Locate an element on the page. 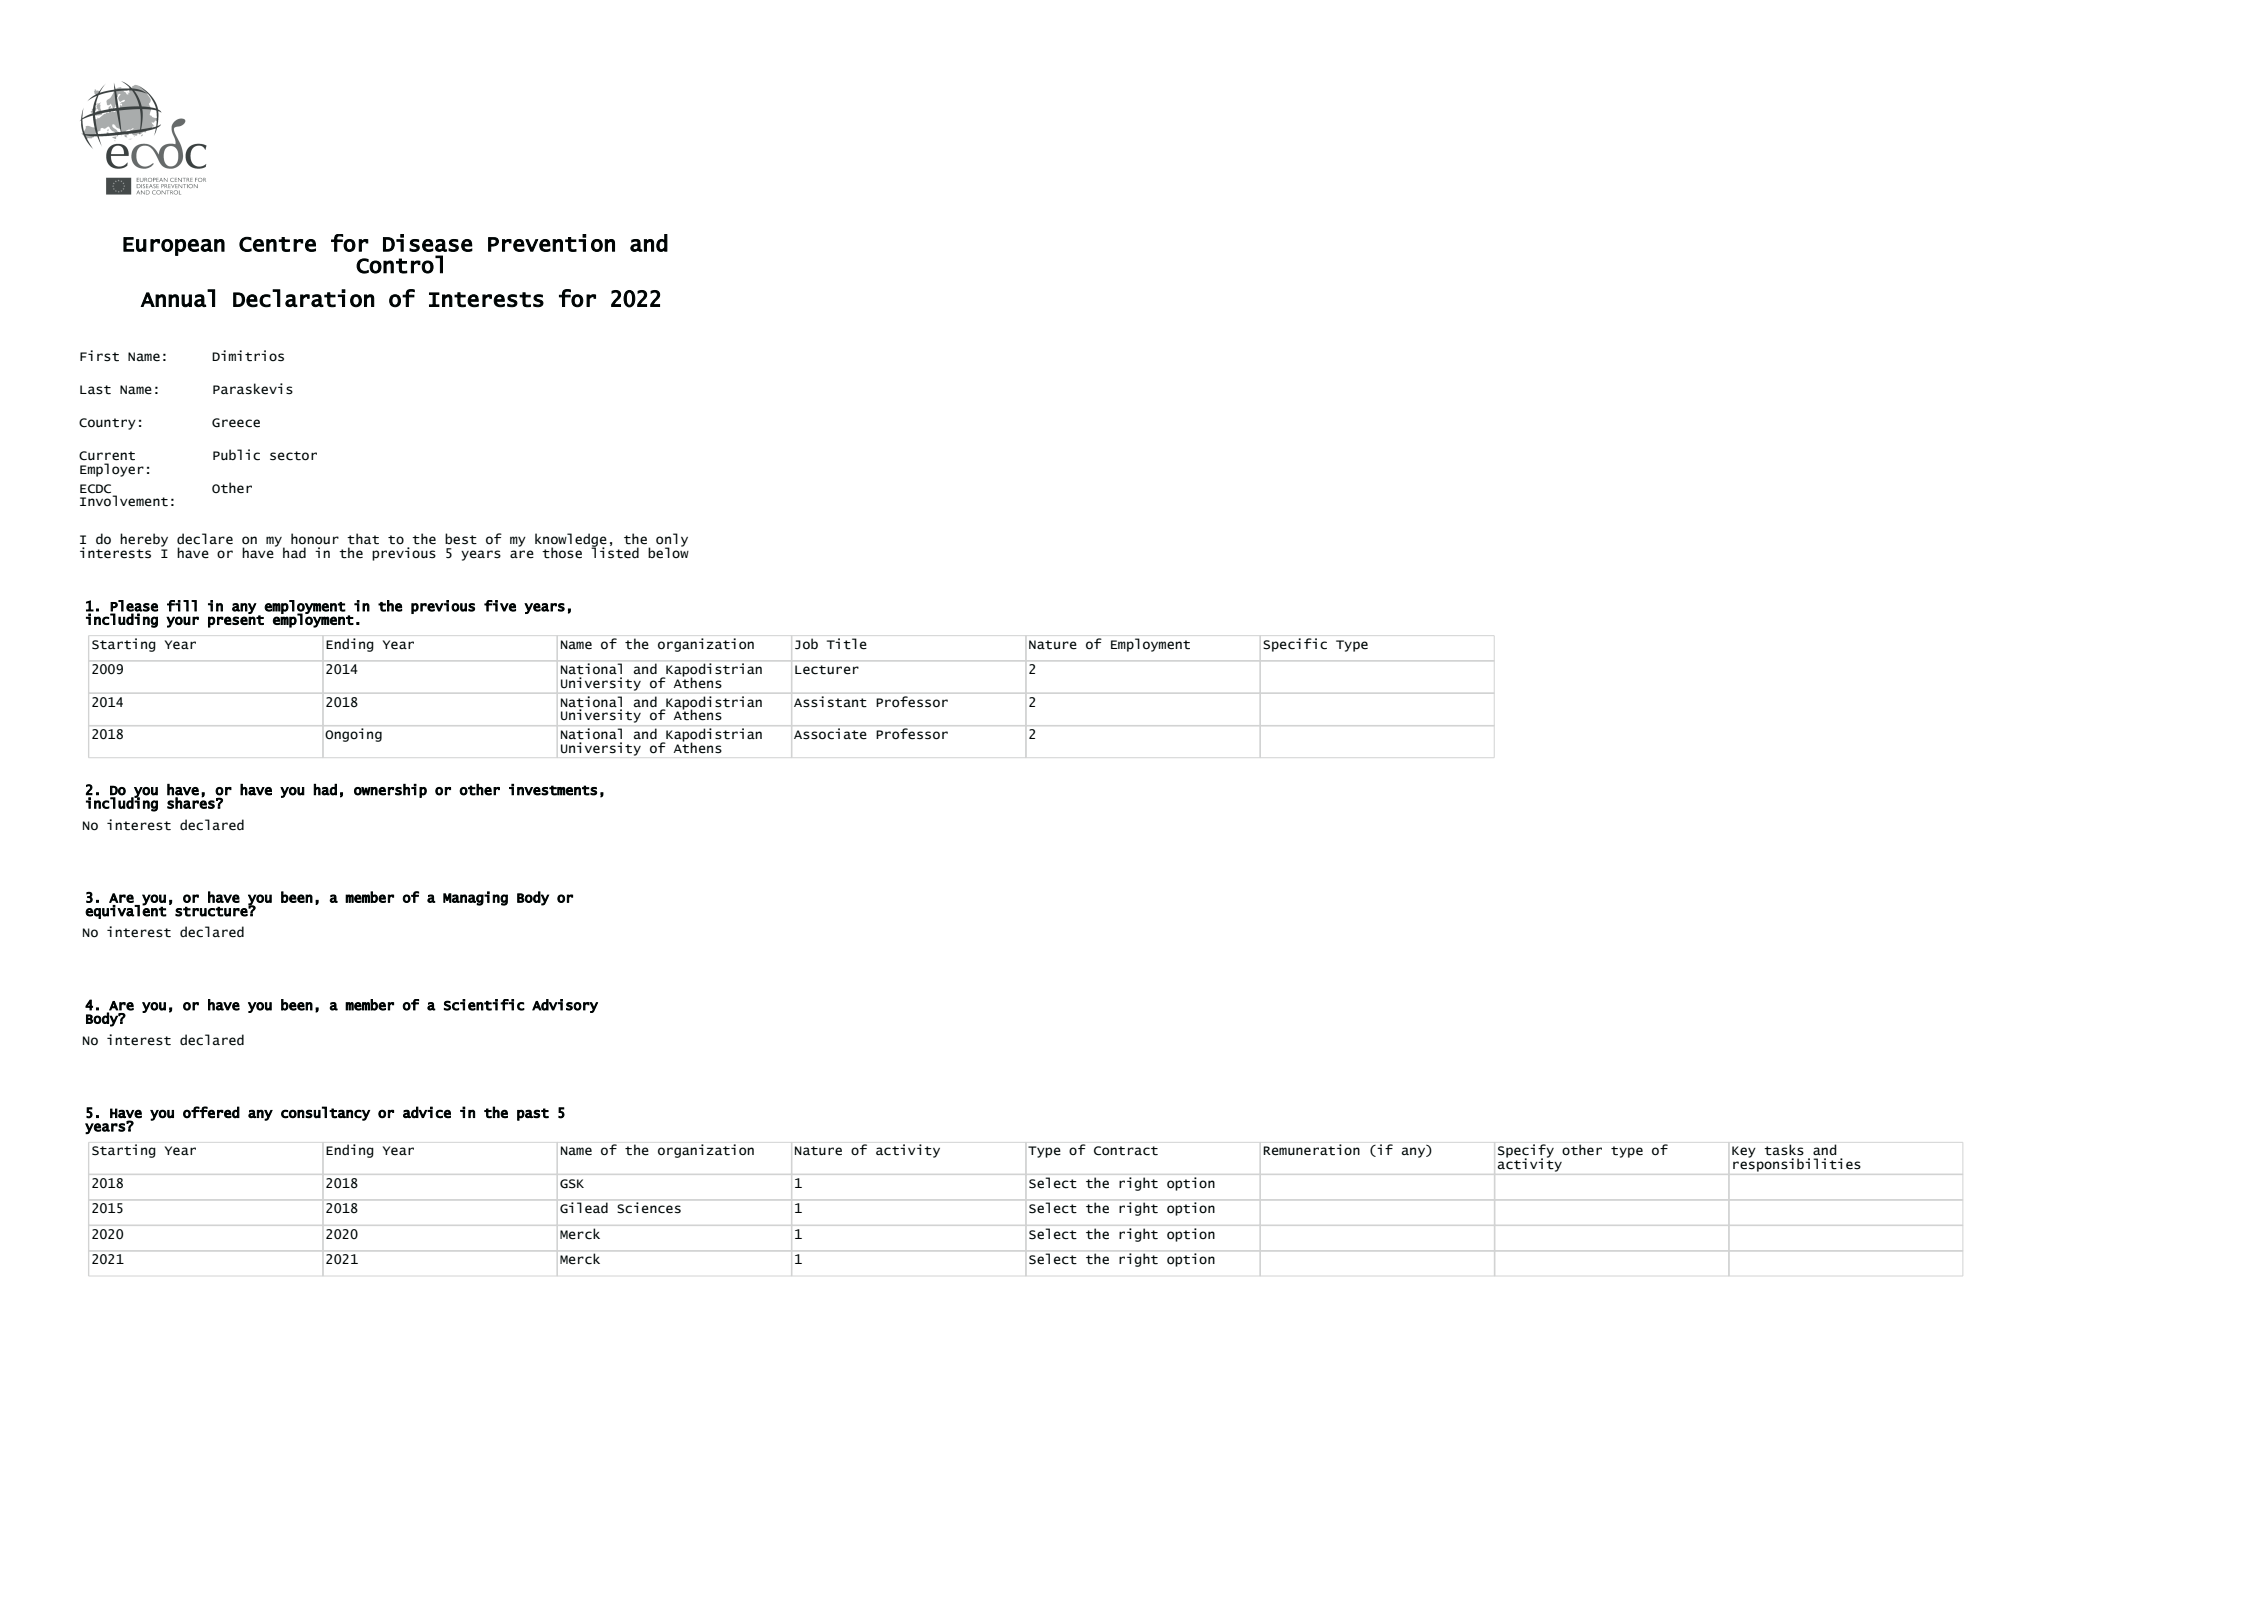 This document has height=1607, width=2257. consultancy is located at coordinates (325, 1113).
